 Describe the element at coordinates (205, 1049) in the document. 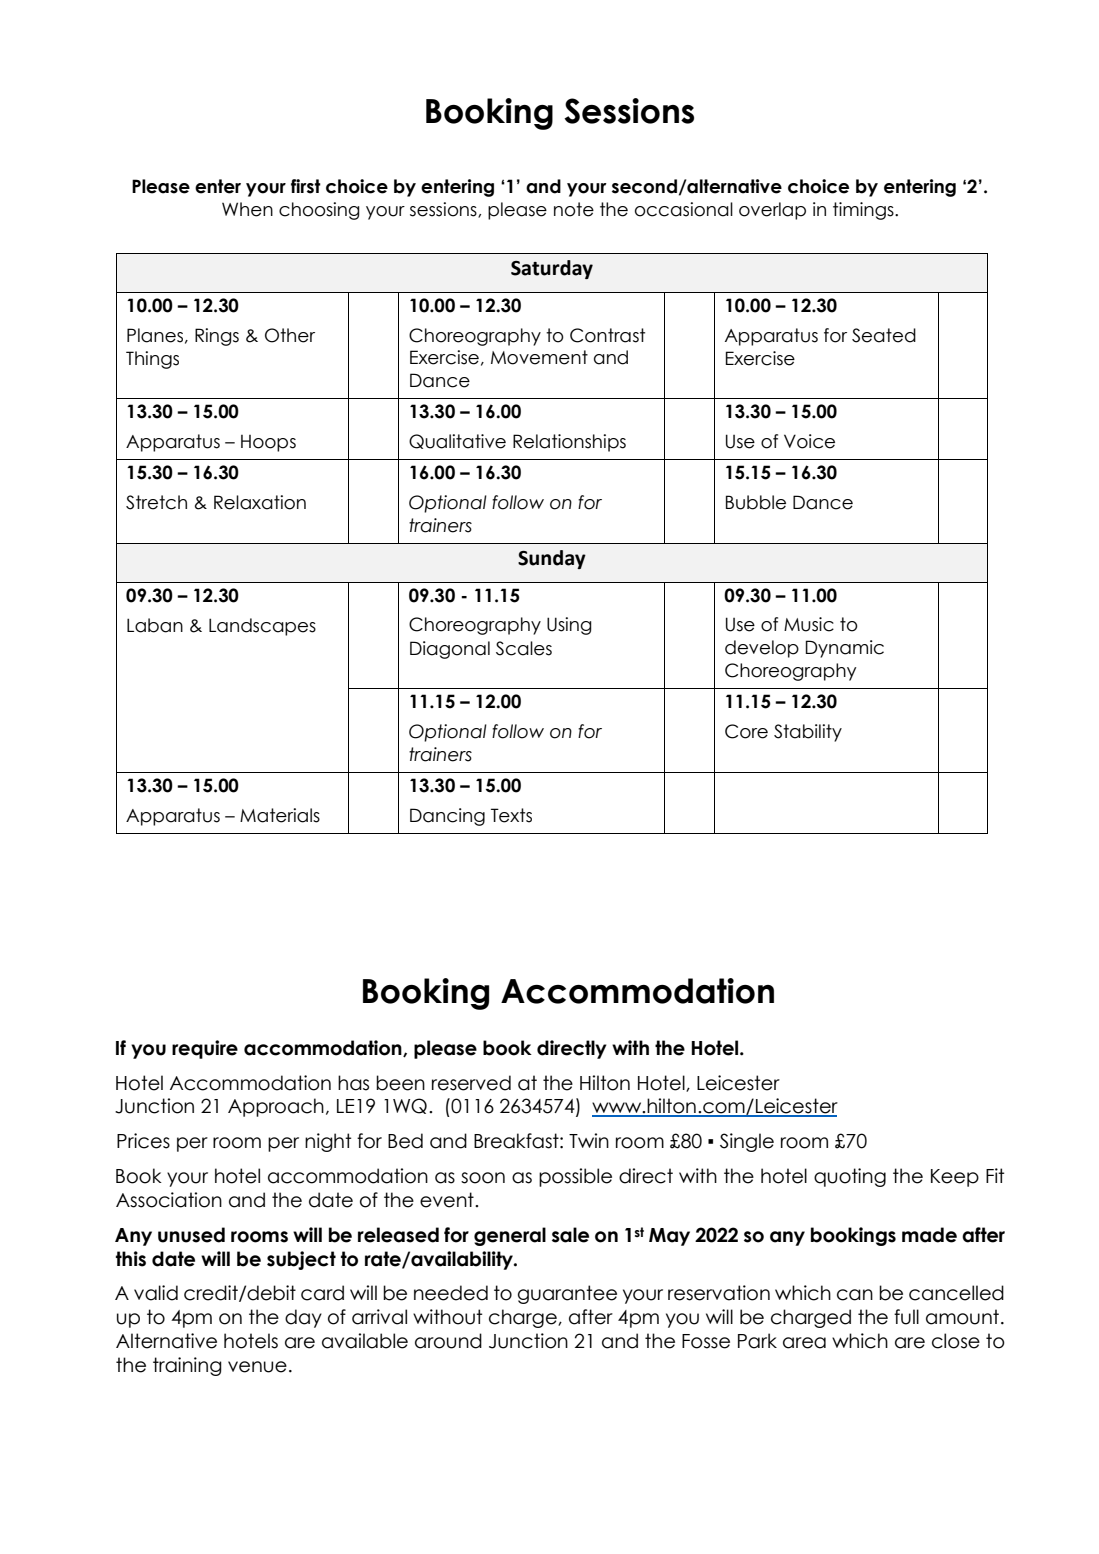

I see `require` at that location.
